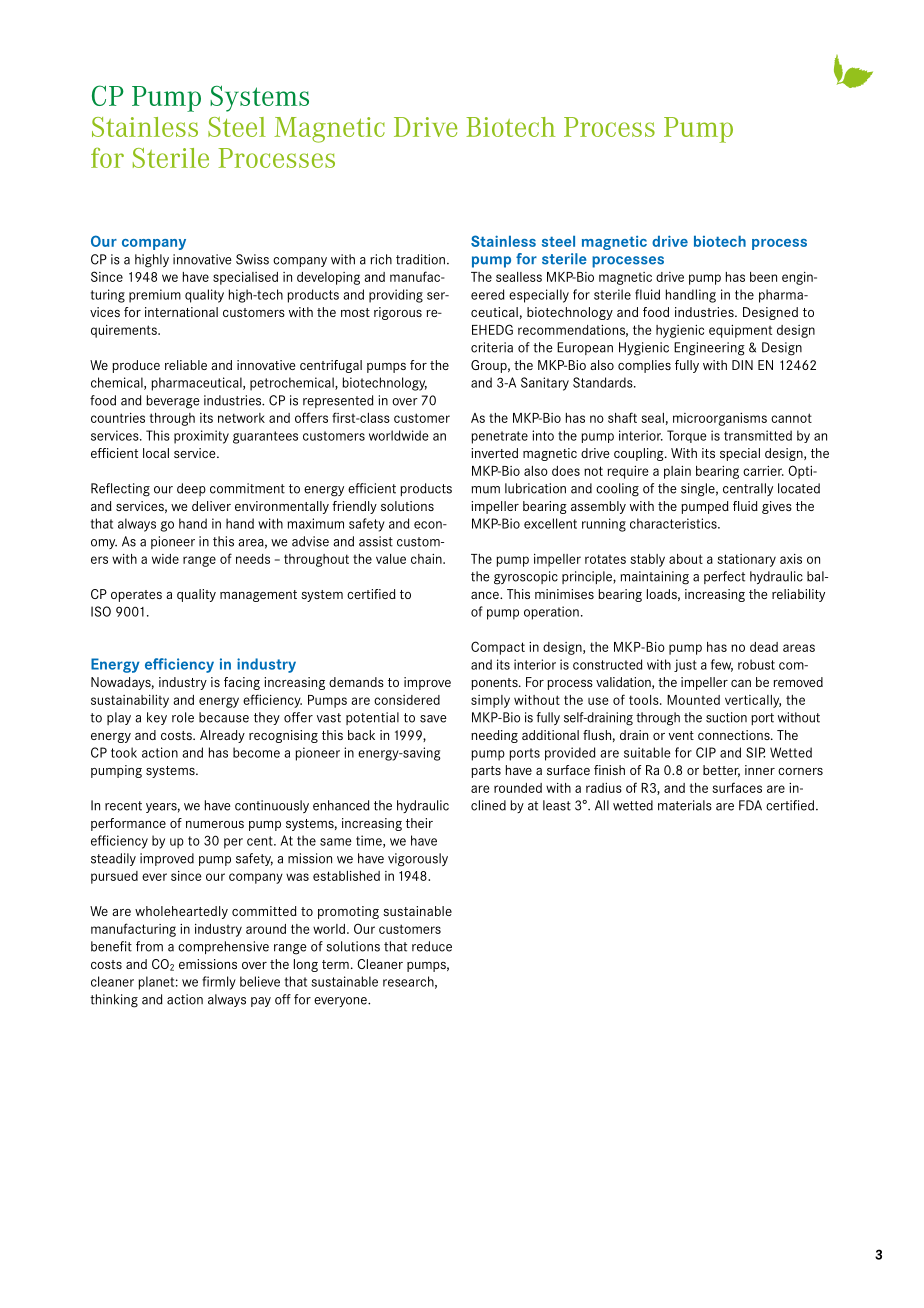 This document has width=924, height=1308. Describe the element at coordinates (215, 824) in the document. I see `numerous` at that location.
